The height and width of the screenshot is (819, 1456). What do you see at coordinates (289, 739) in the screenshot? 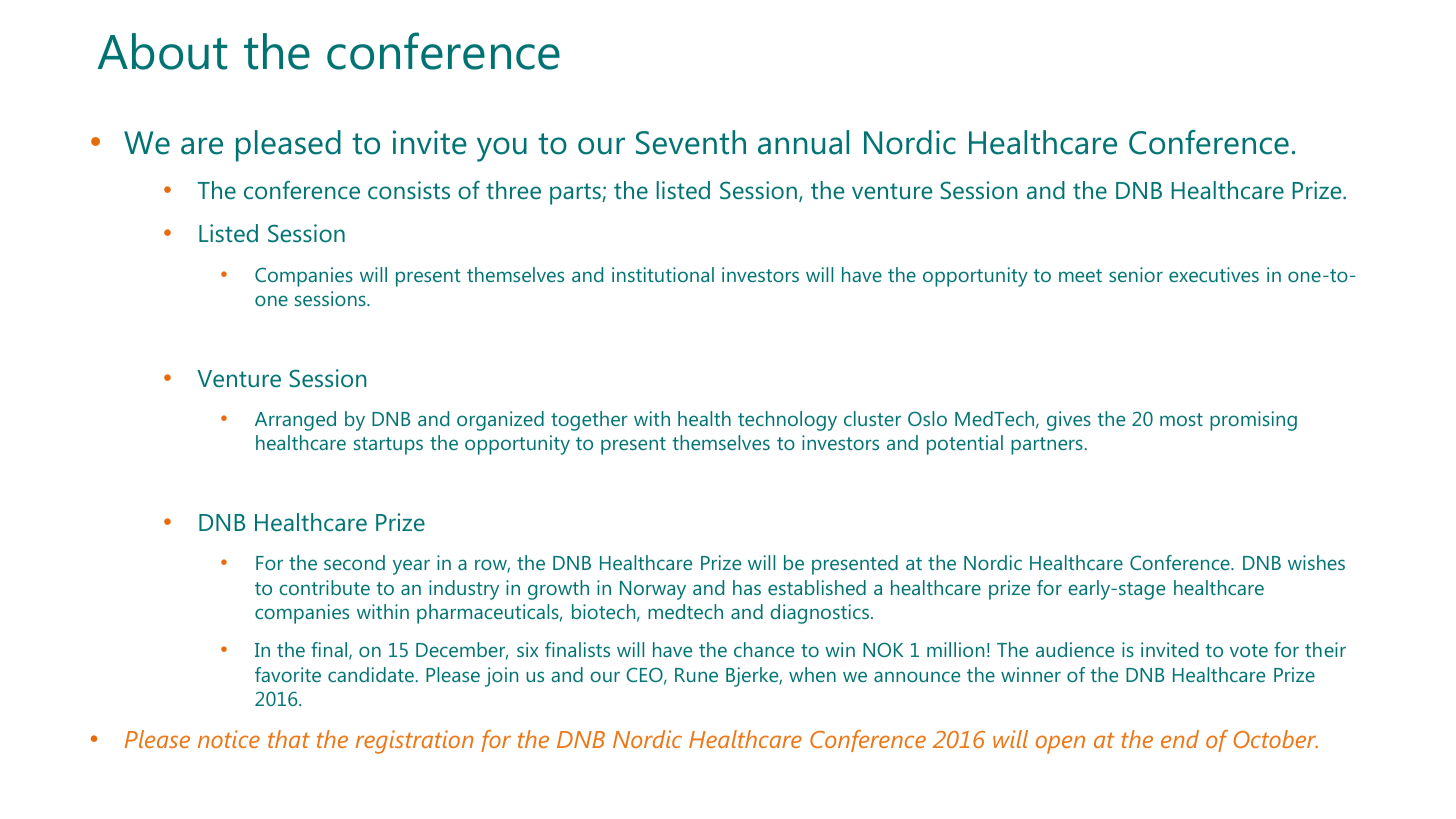
I see `that` at bounding box center [289, 739].
